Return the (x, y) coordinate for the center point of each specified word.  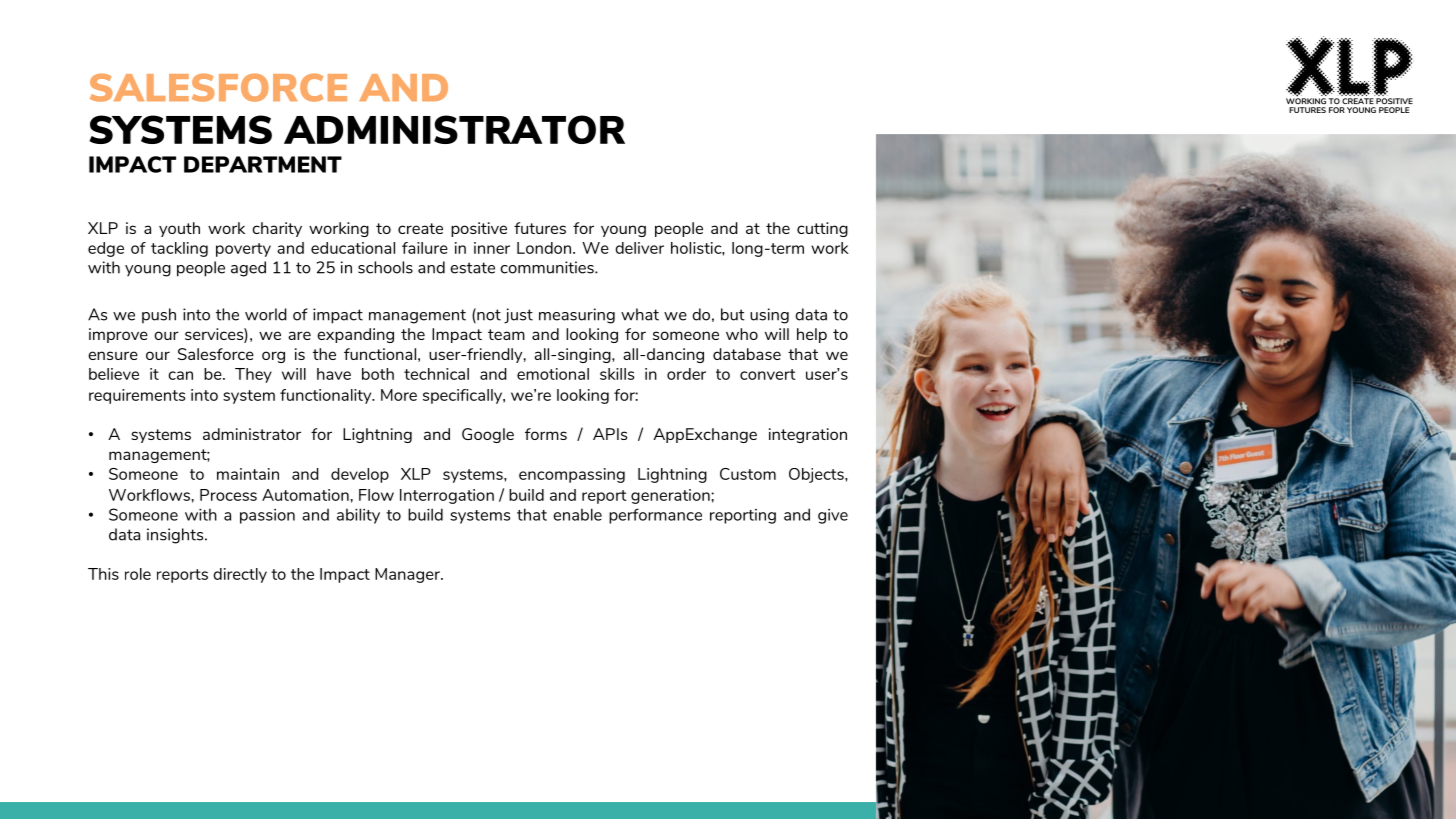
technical (436, 374)
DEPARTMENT (263, 164)
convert (768, 374)
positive (479, 229)
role (138, 574)
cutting (822, 229)
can (180, 375)
